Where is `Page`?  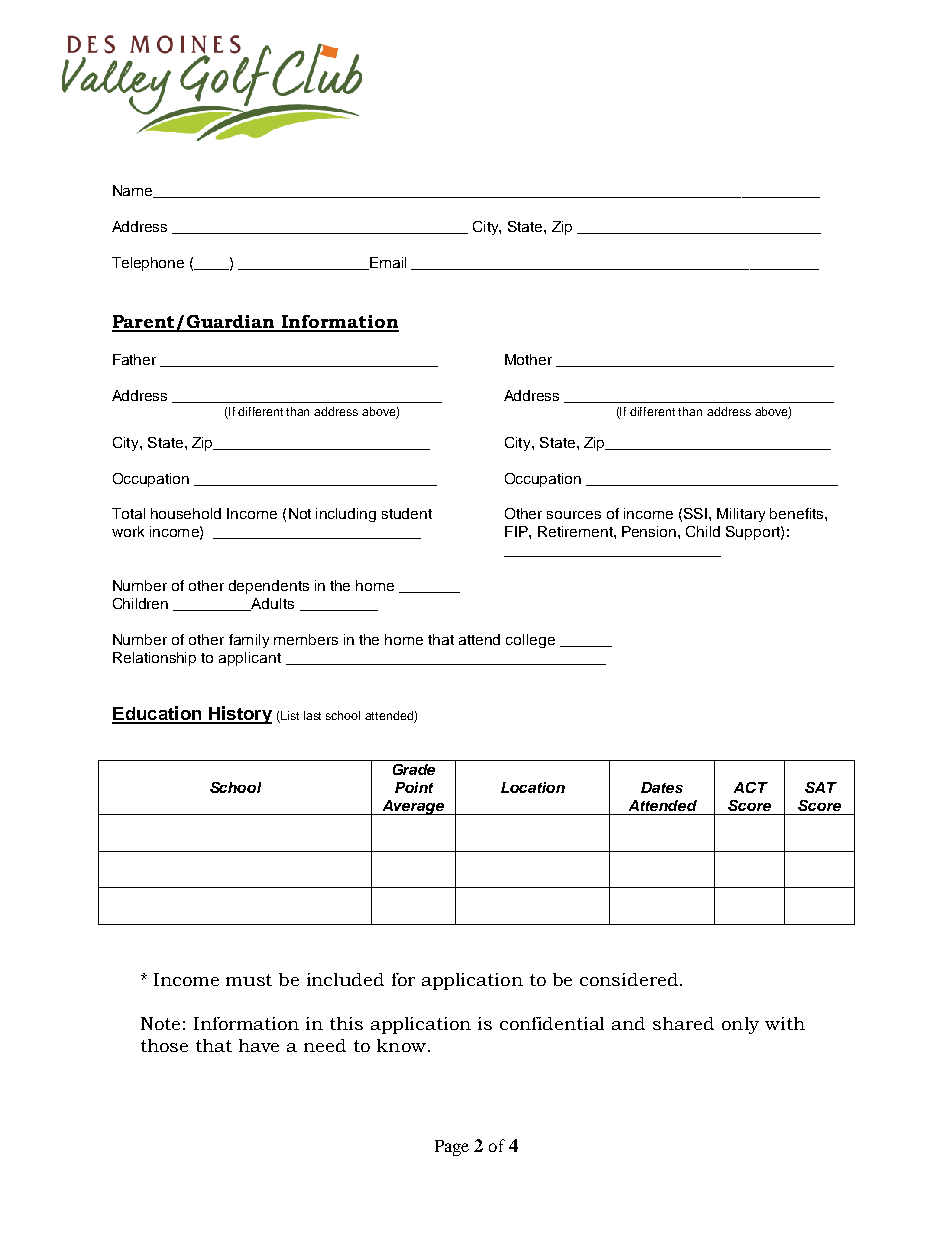
Page is located at coordinates (452, 1148).
